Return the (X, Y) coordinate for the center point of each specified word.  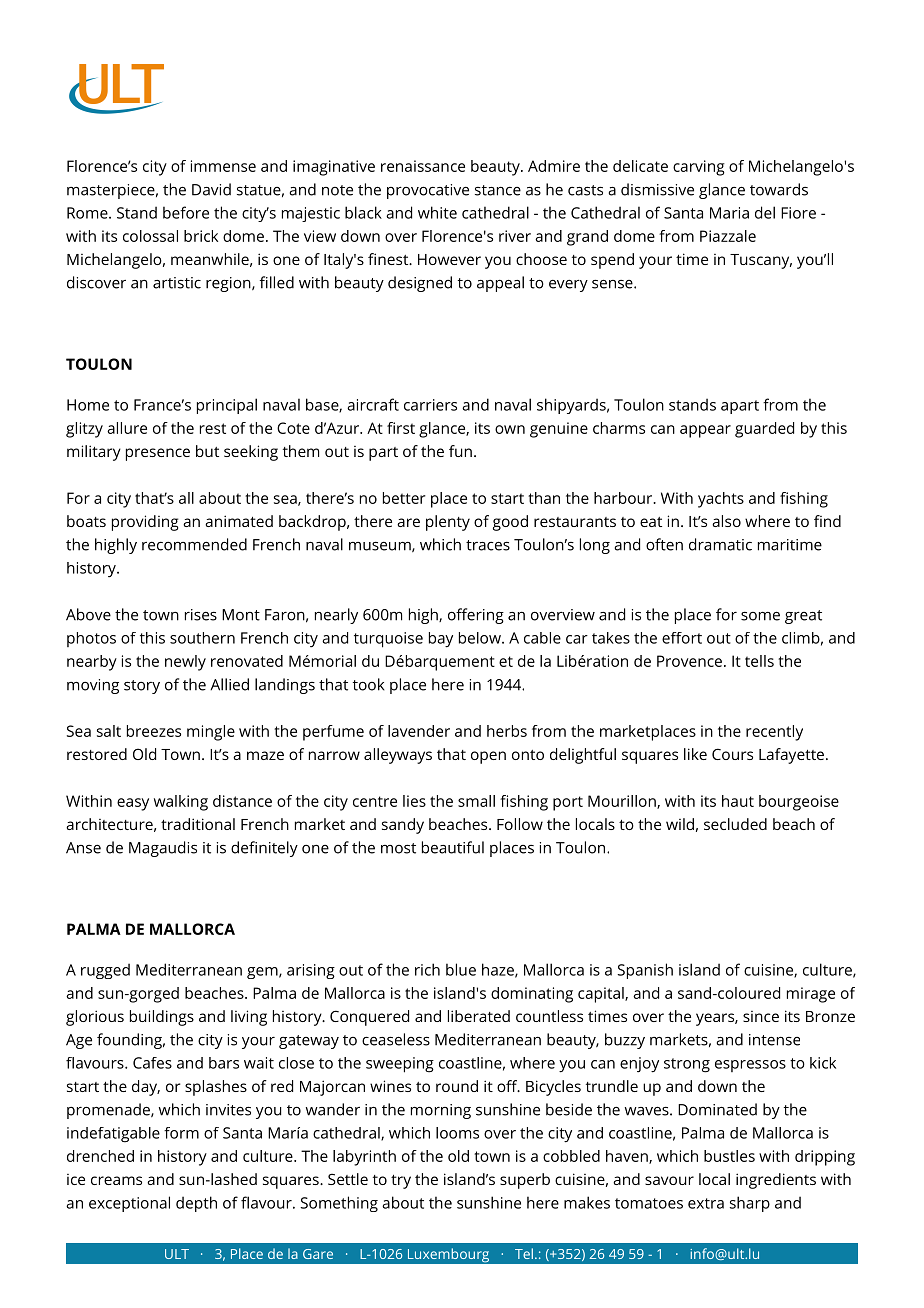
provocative (428, 191)
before (186, 212)
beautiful (453, 847)
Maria (729, 213)
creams (116, 1180)
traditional (198, 824)
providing (145, 523)
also (726, 521)
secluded (735, 824)
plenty (448, 523)
